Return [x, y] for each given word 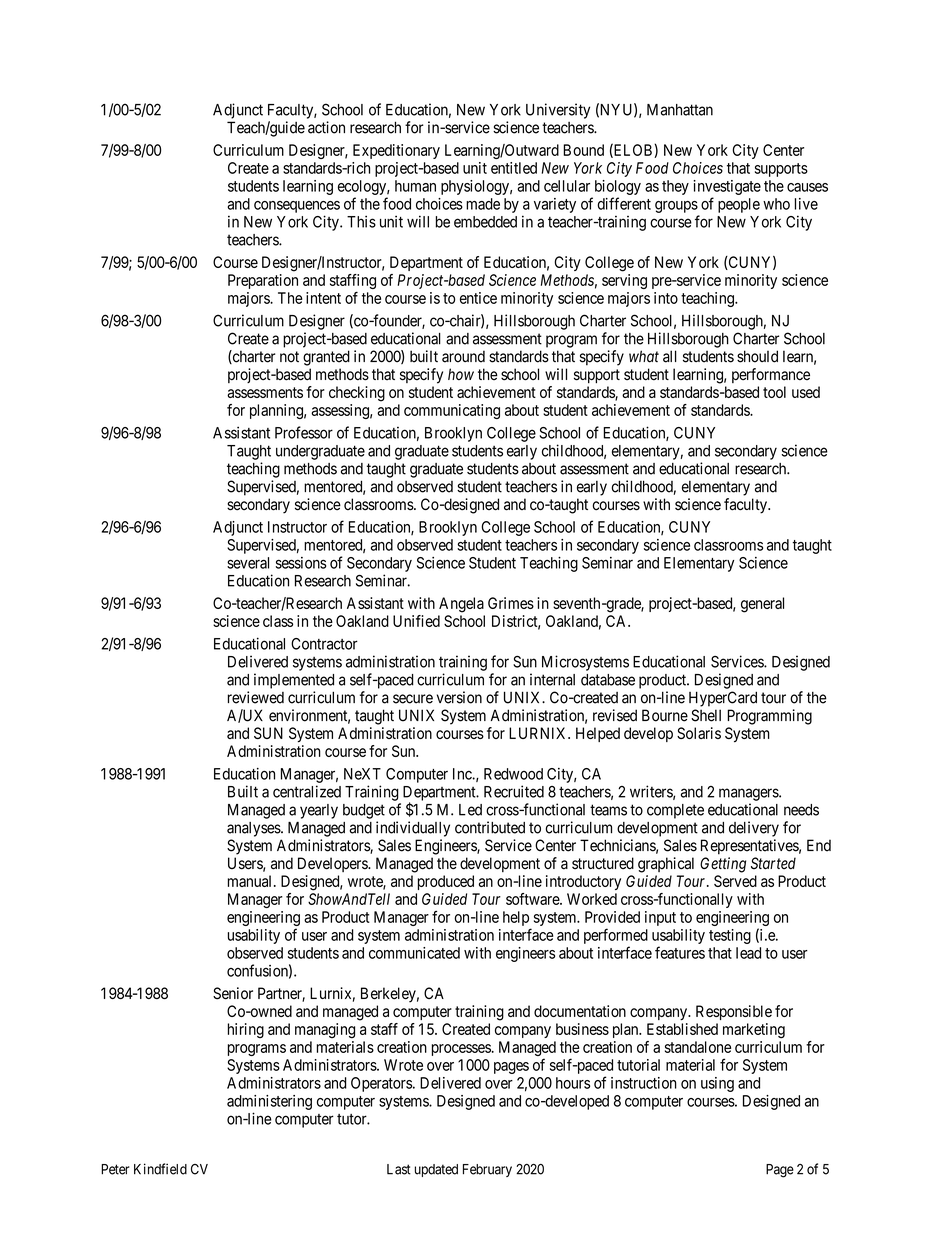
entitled [514, 168]
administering [269, 1102]
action [326, 127]
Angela [461, 605]
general [762, 605]
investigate [727, 187]
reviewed [256, 697]
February [487, 1170]
